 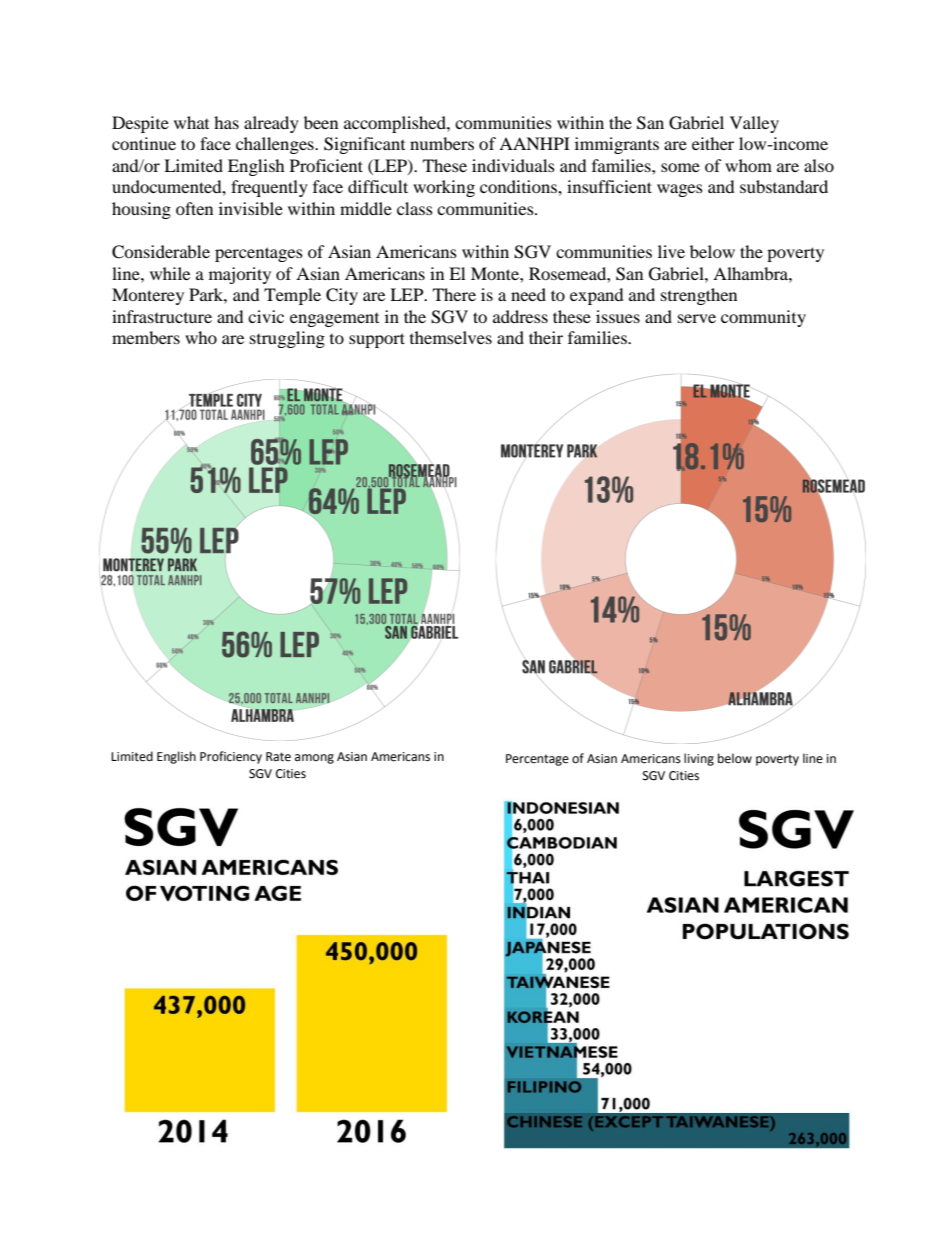 What do you see at coordinates (713, 143) in the screenshot?
I see `either` at bounding box center [713, 143].
